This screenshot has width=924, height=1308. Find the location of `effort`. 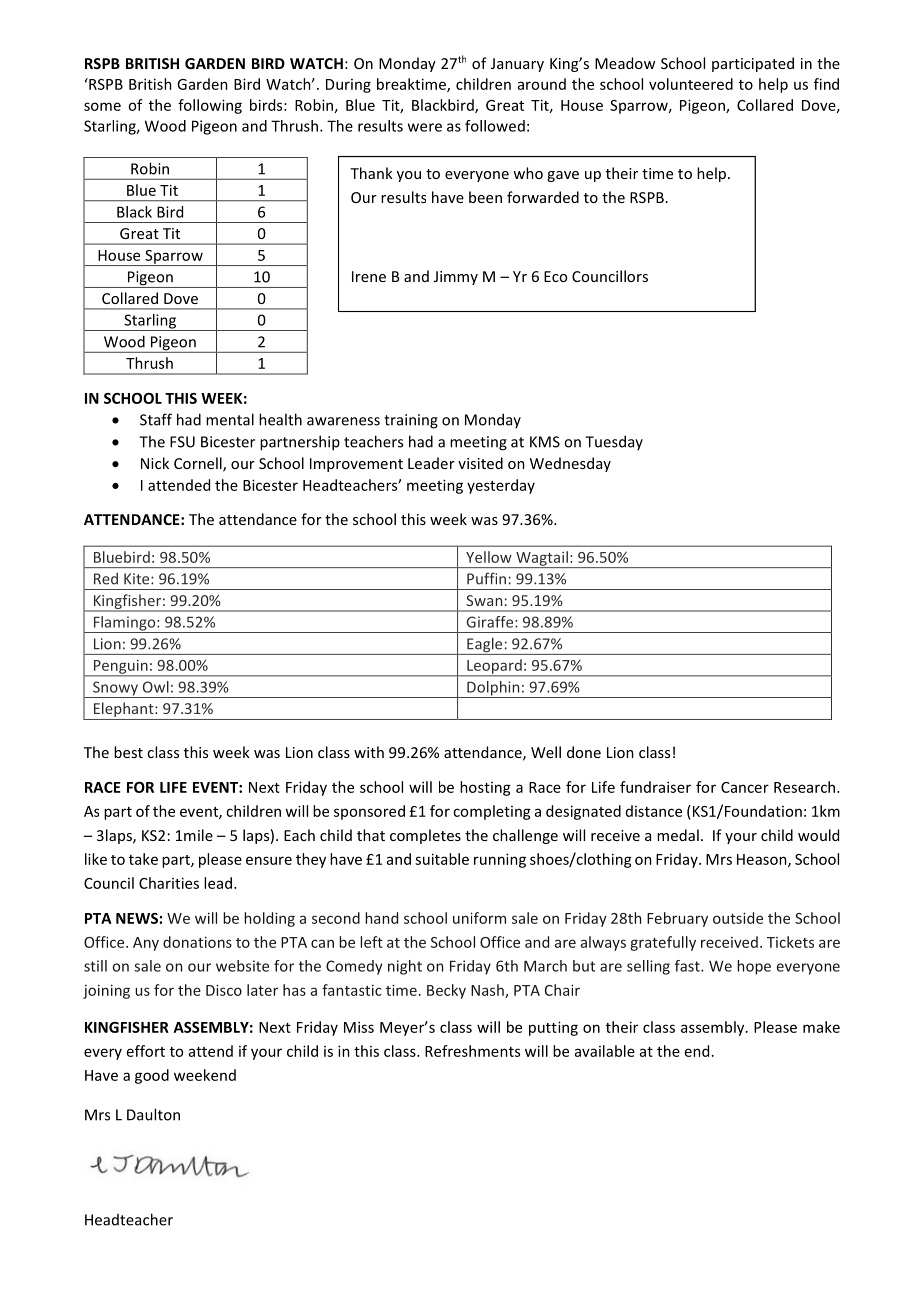

effort is located at coordinates (146, 1051).
